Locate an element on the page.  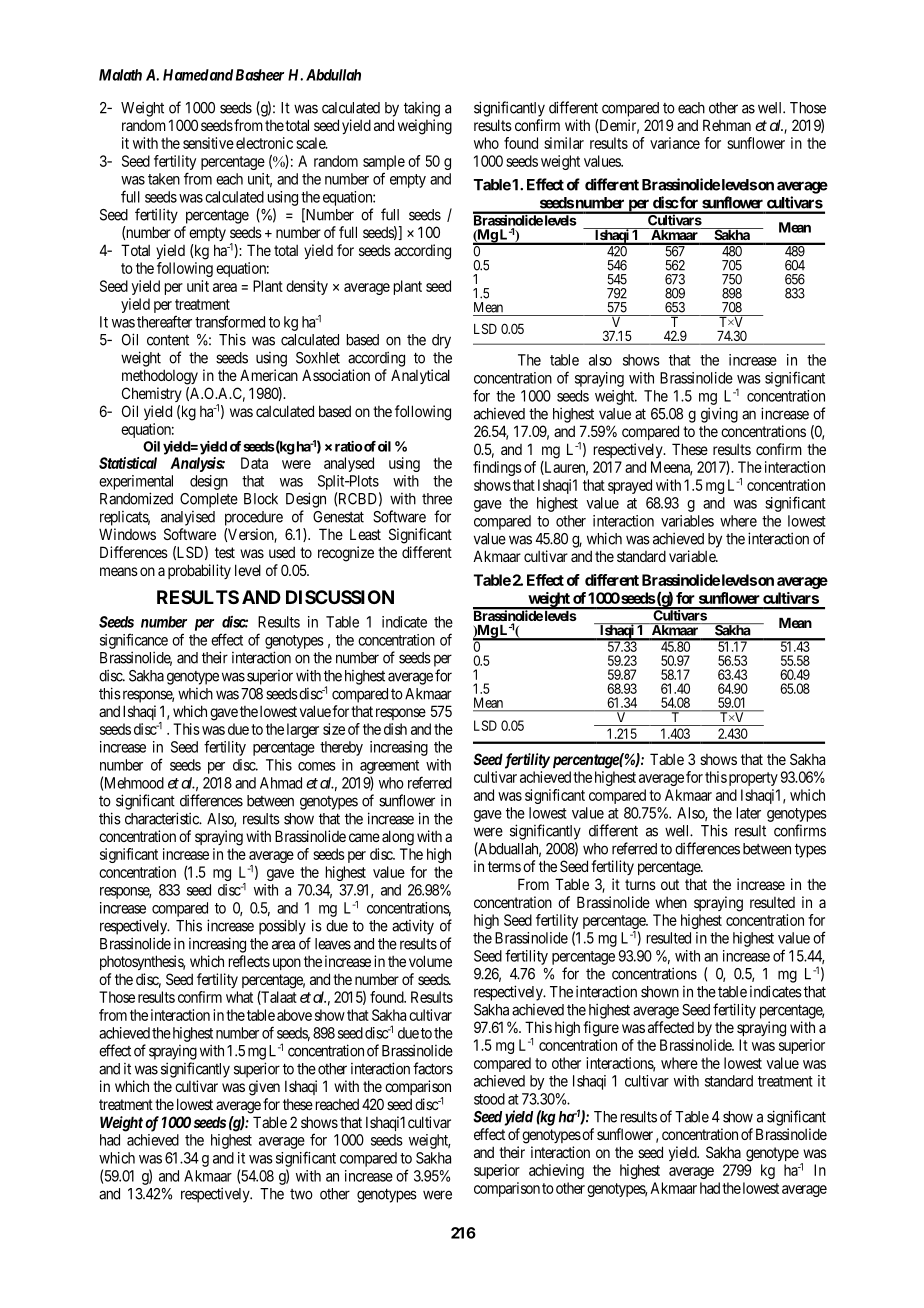
achieving is located at coordinates (556, 1171).
